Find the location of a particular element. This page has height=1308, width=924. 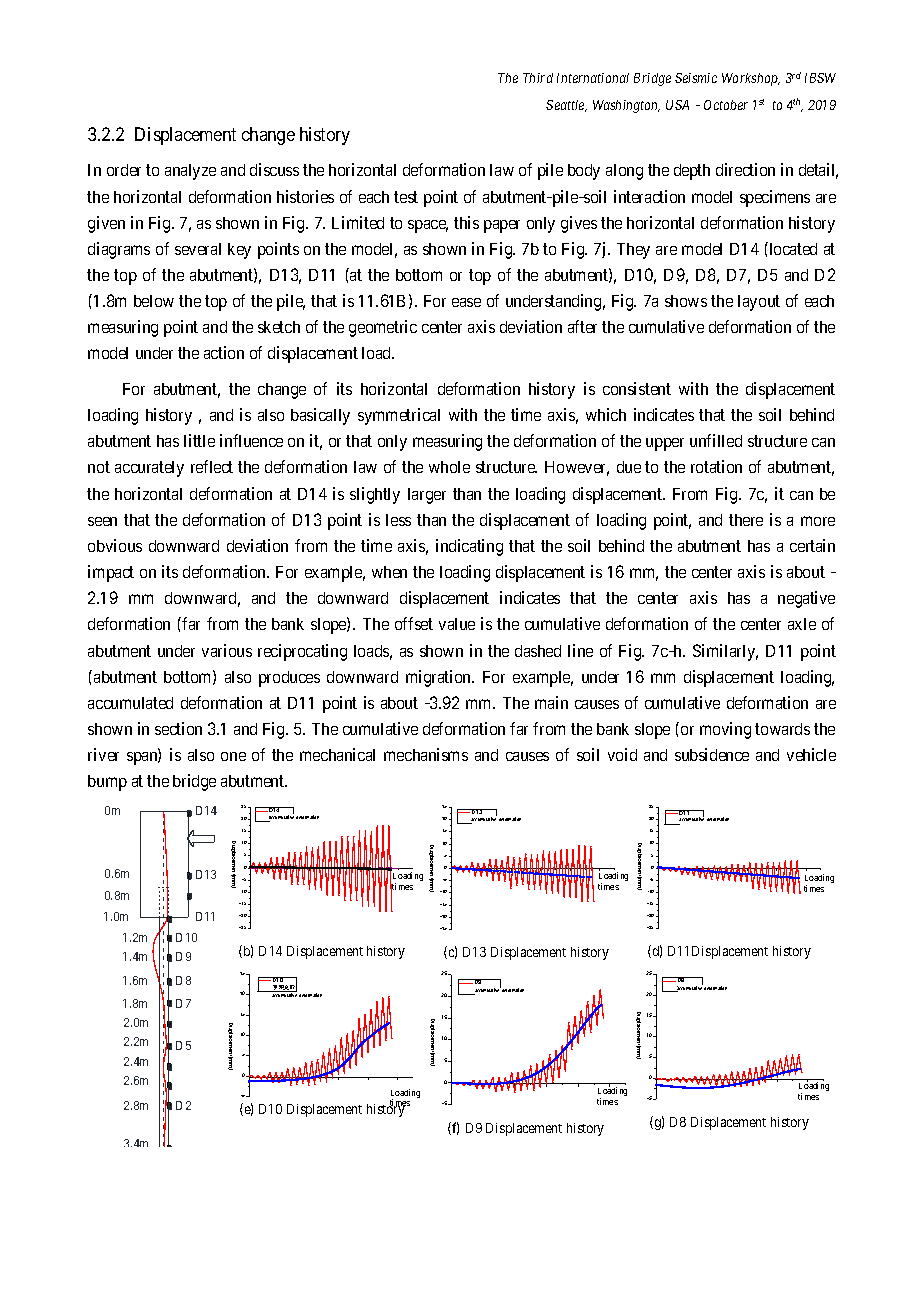

one is located at coordinates (233, 756).
